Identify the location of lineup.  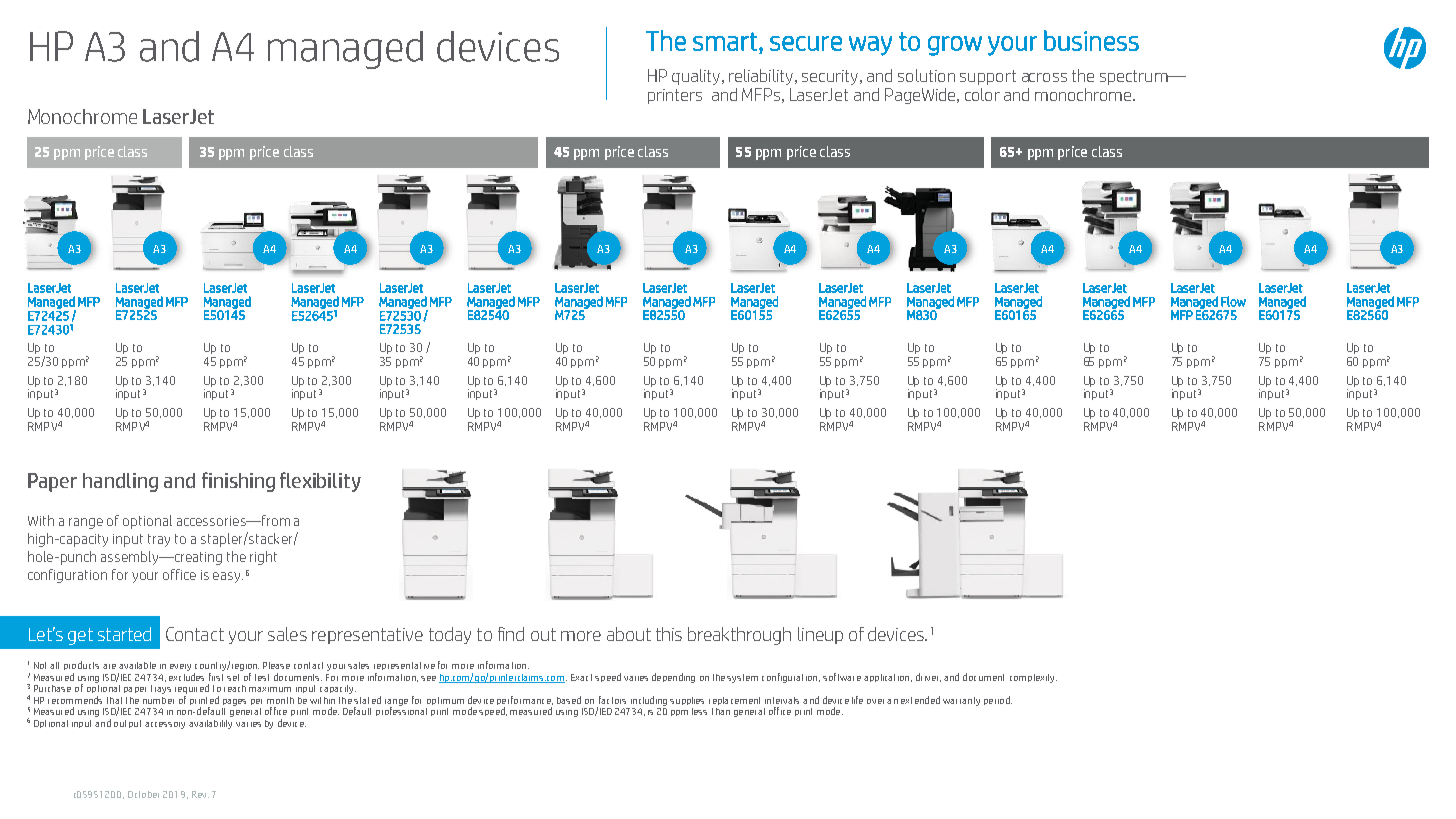
(820, 635).
